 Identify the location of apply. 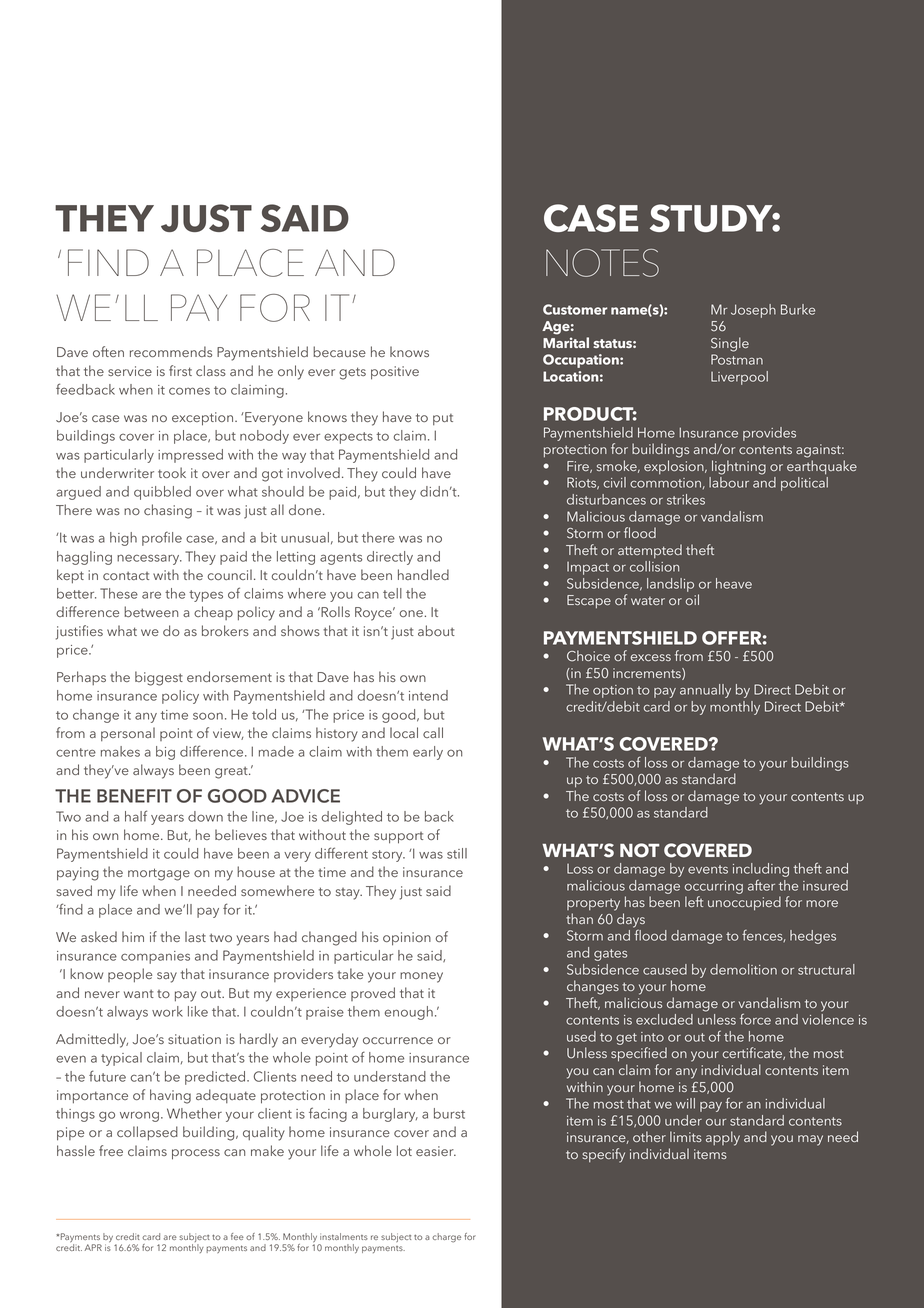
(723, 1138).
